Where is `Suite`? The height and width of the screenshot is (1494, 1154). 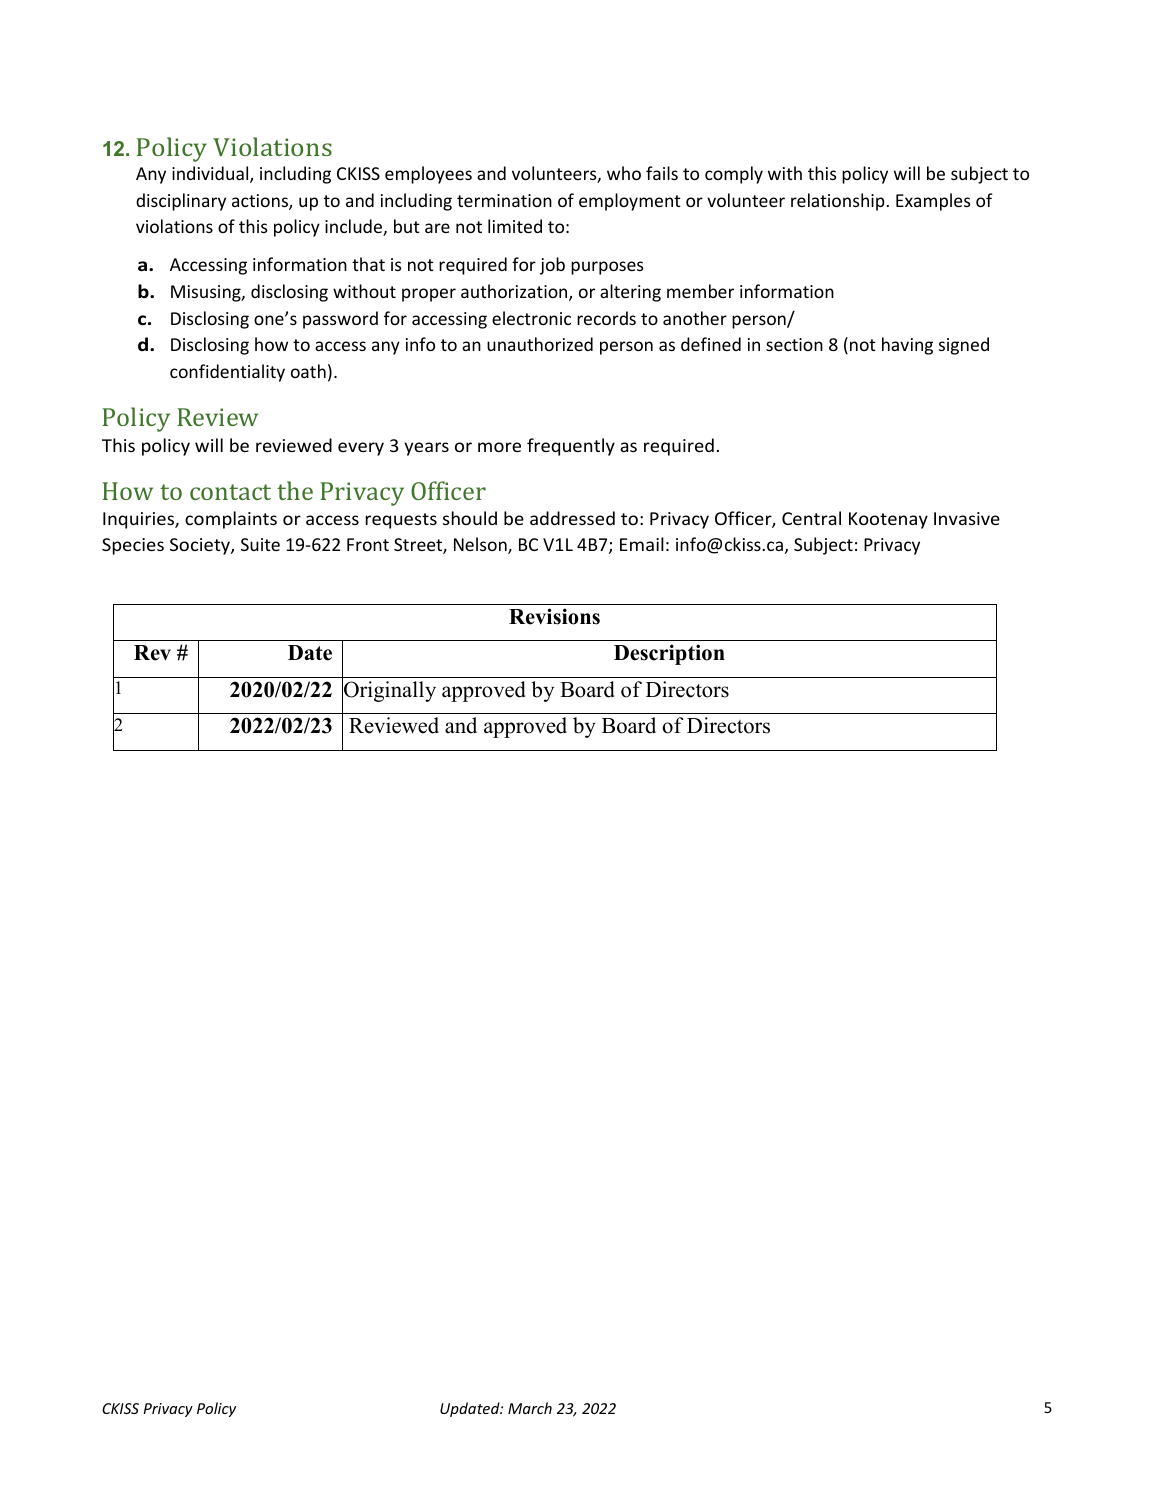
Suite is located at coordinates (260, 544).
